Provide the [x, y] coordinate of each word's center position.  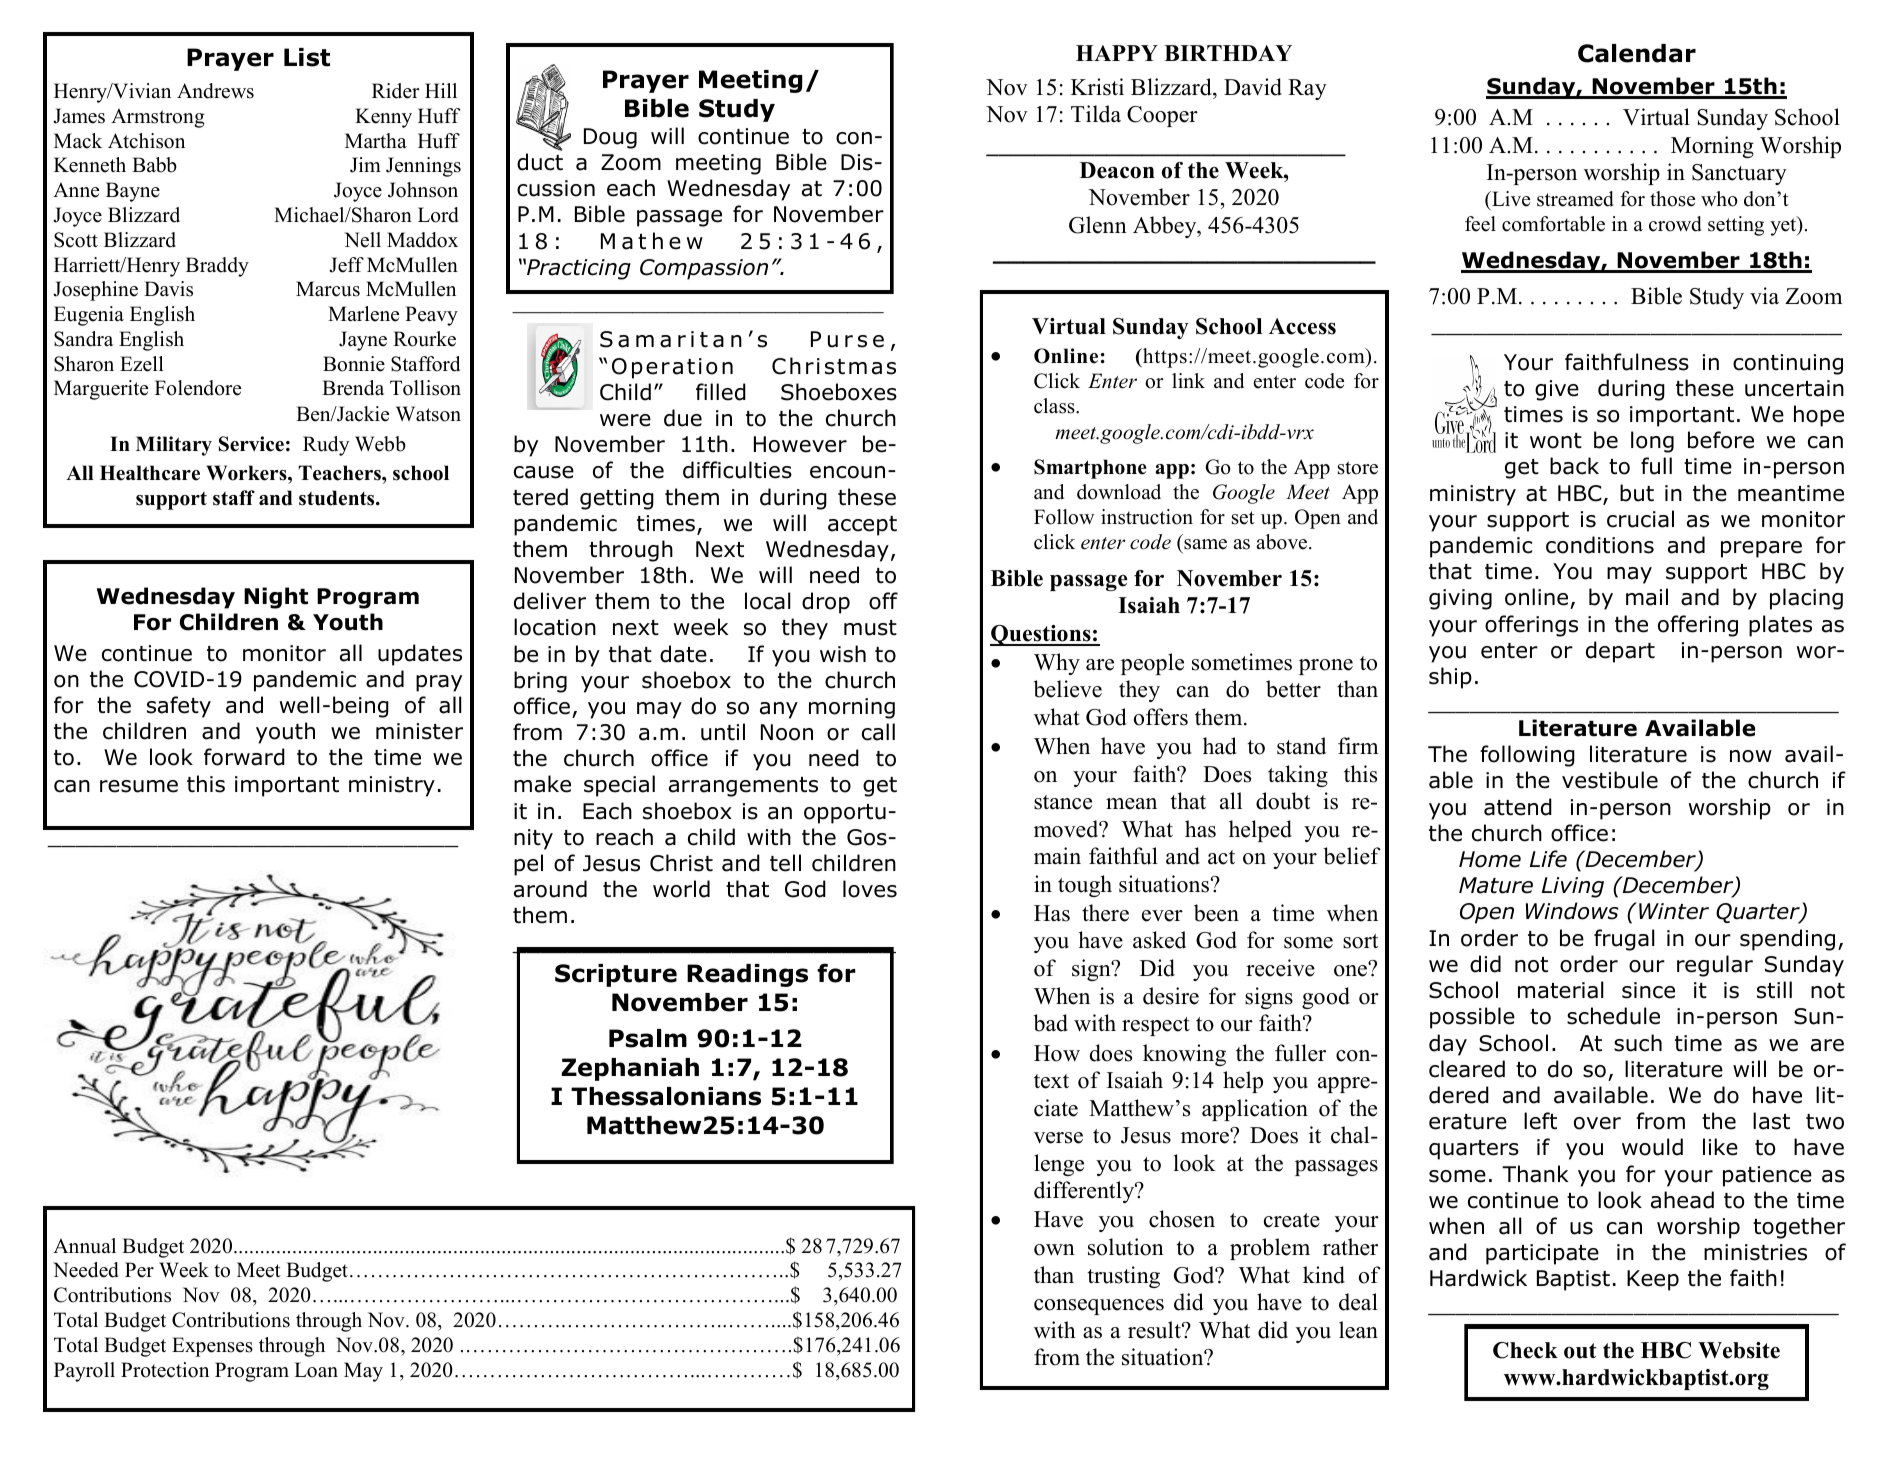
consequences [1099, 1307]
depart [1620, 652]
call [878, 732]
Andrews [215, 91]
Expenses [212, 1347]
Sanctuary [1739, 174]
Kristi [1097, 87]
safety [179, 707]
